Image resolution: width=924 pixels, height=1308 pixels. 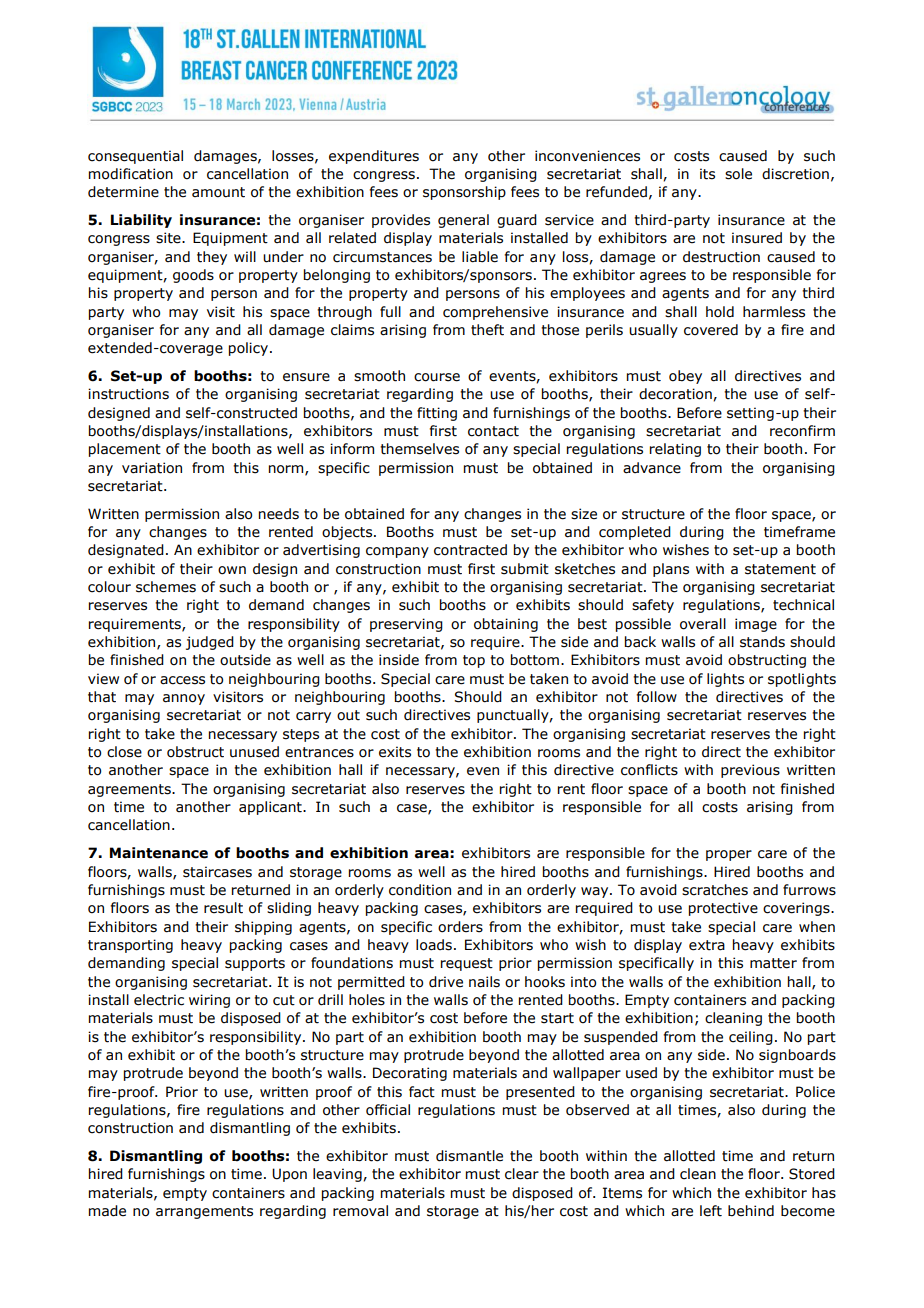 What do you see at coordinates (762, 642) in the screenshot?
I see `stands` at bounding box center [762, 642].
